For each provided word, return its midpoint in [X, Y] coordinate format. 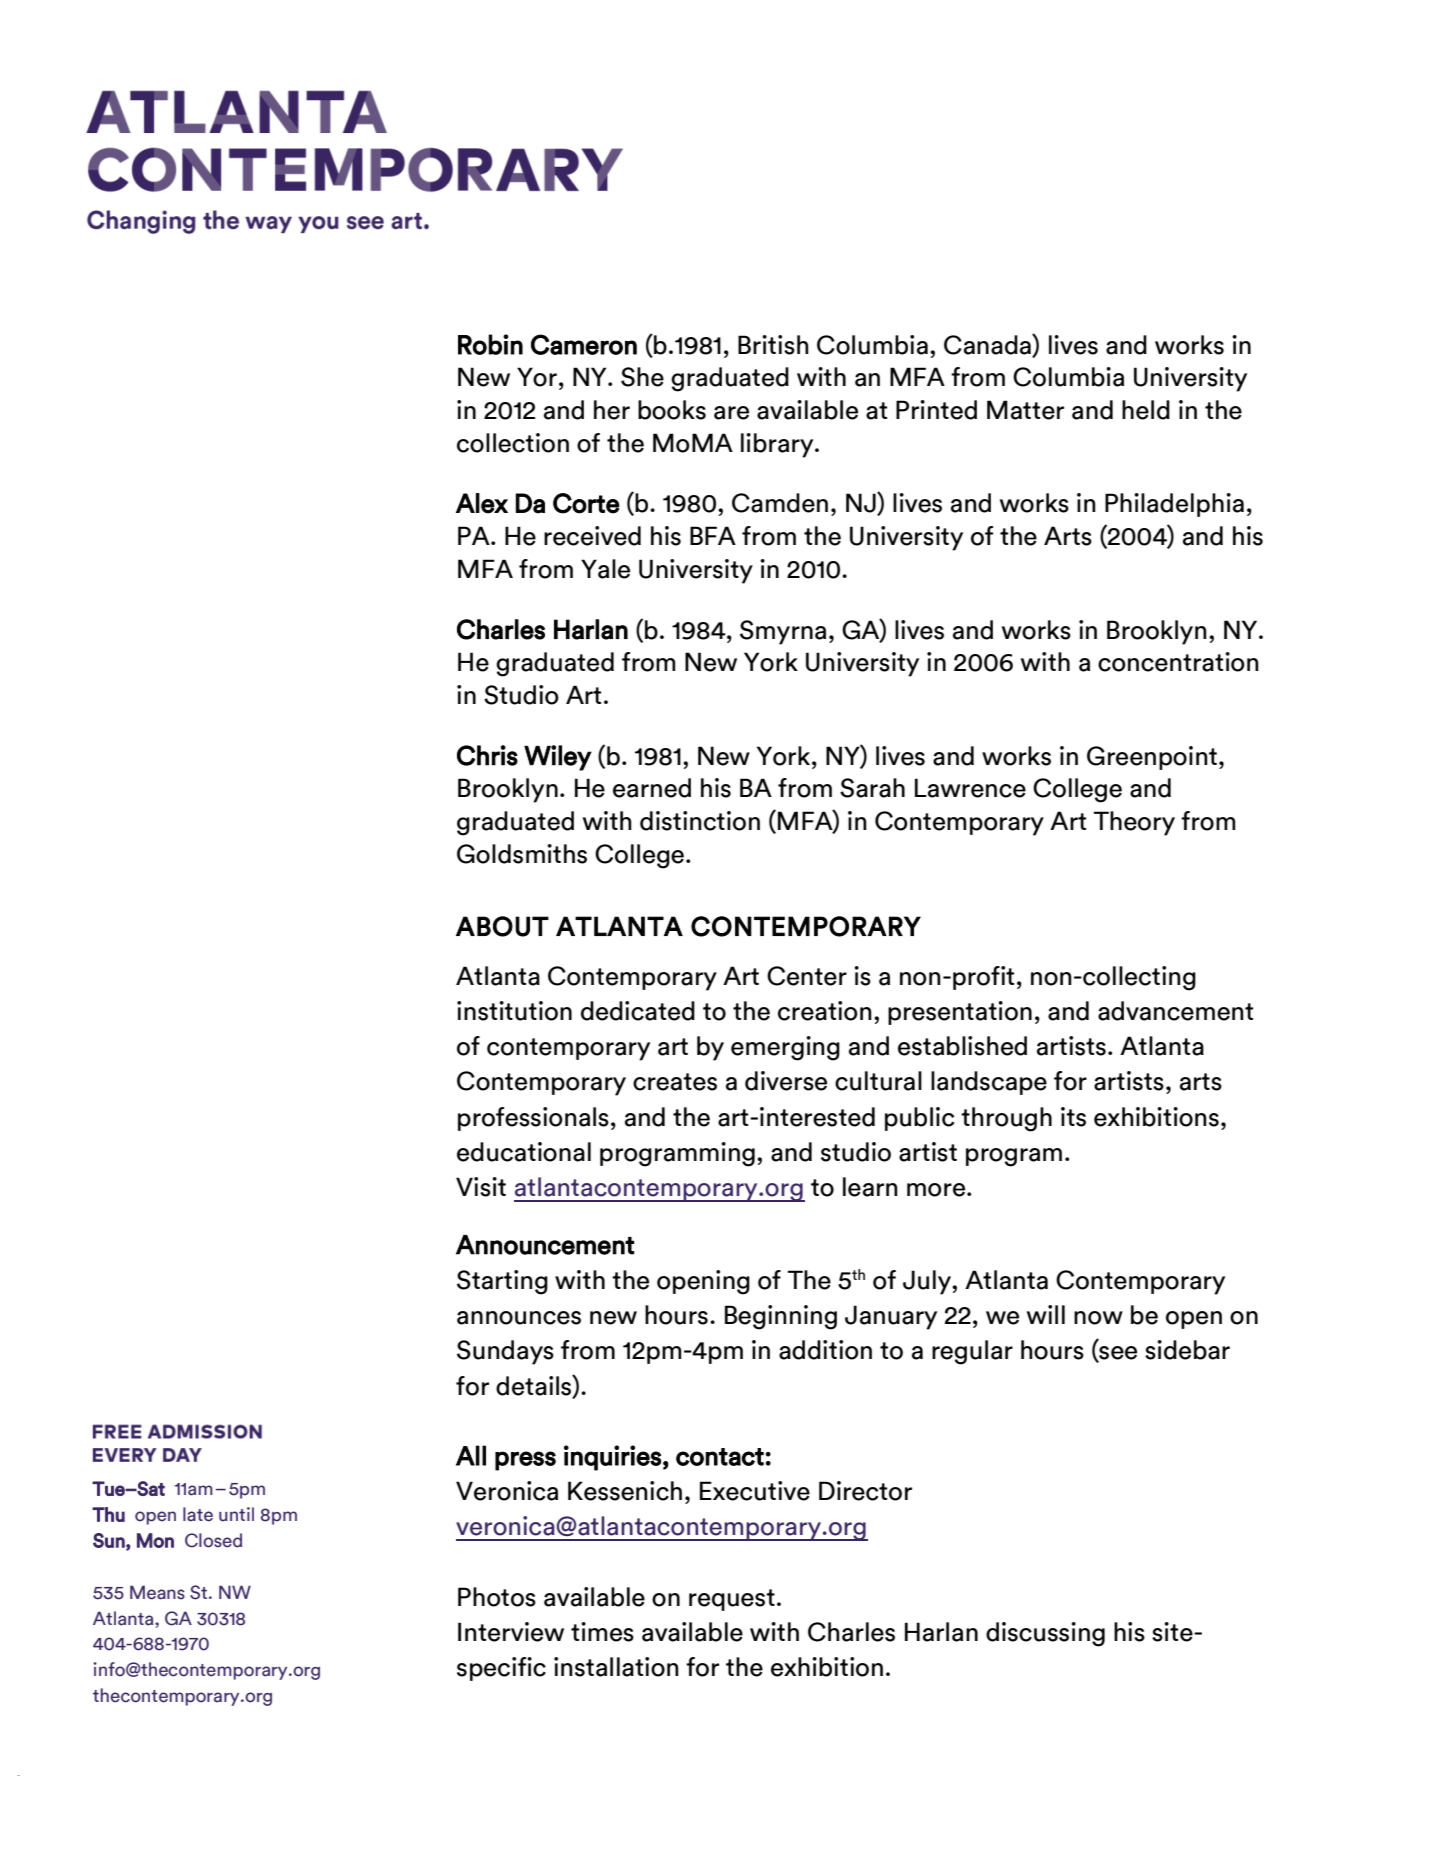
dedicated [638, 1011]
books [672, 410]
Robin [490, 344]
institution [514, 1011]
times [602, 1632]
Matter [1025, 410]
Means [157, 1592]
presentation [960, 1013]
